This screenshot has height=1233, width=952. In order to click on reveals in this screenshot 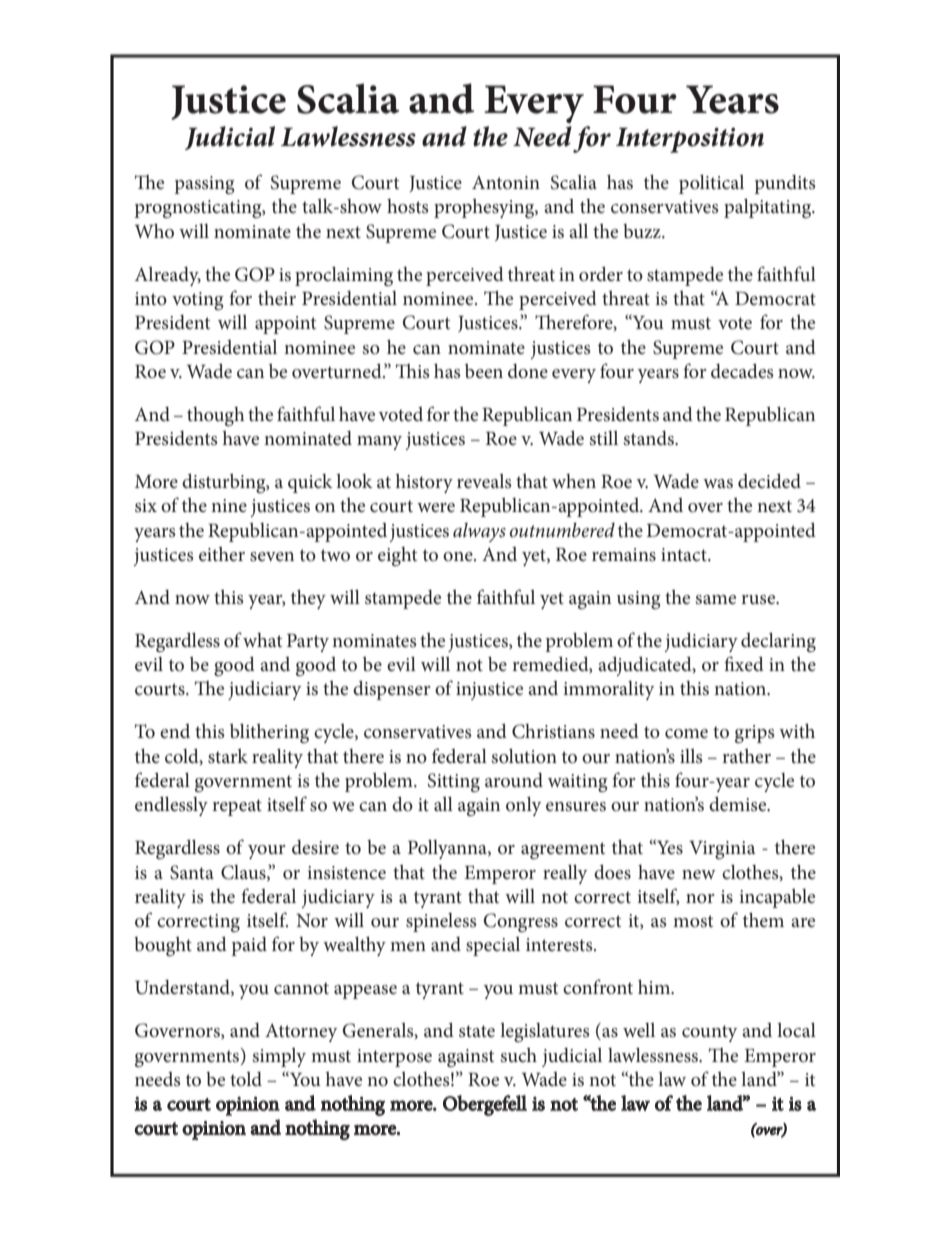, I will do `click(484, 481)`.
